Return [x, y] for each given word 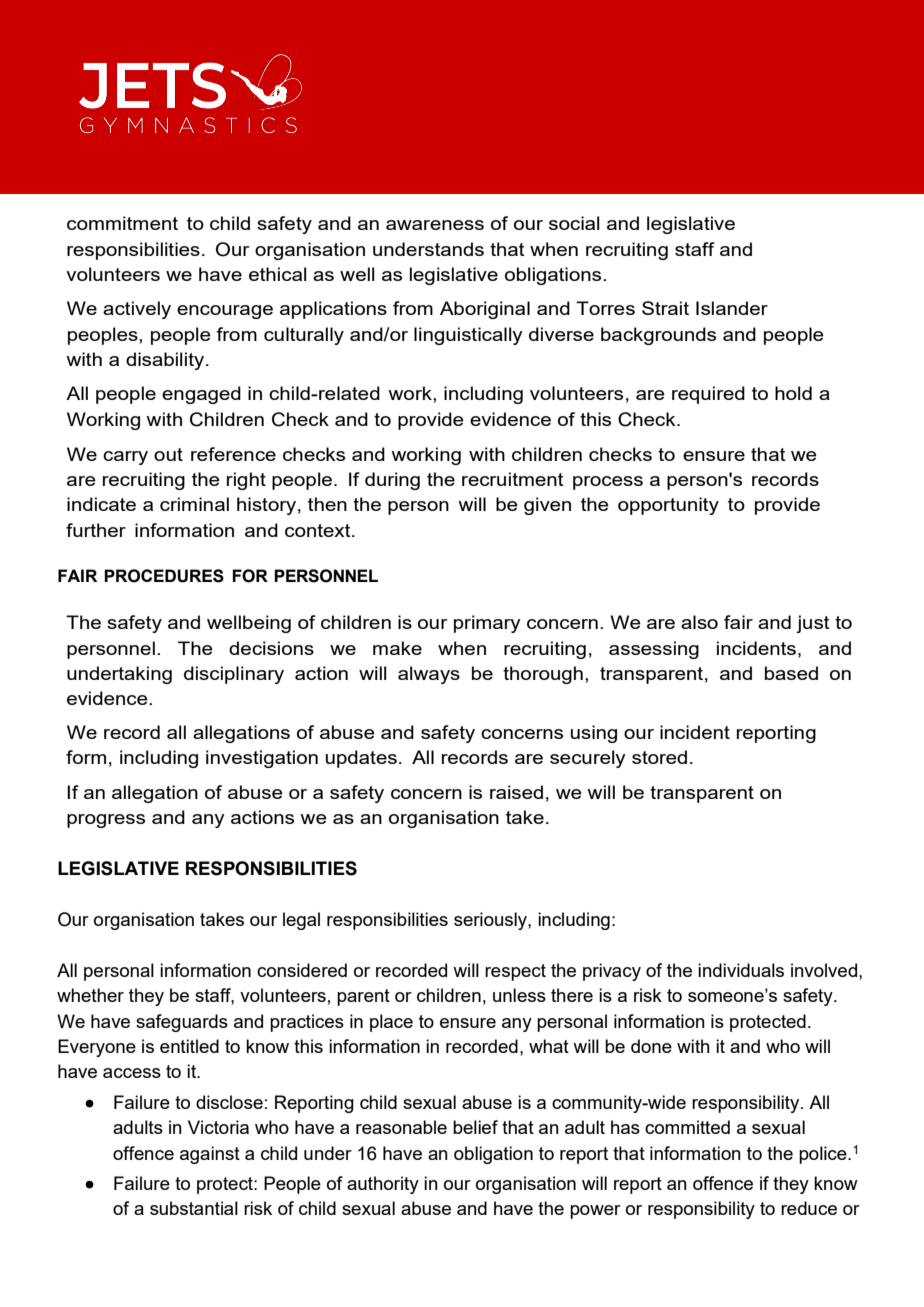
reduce [809, 1208]
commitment [122, 223]
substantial [194, 1208]
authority [383, 1185]
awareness [435, 225]
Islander [732, 308]
